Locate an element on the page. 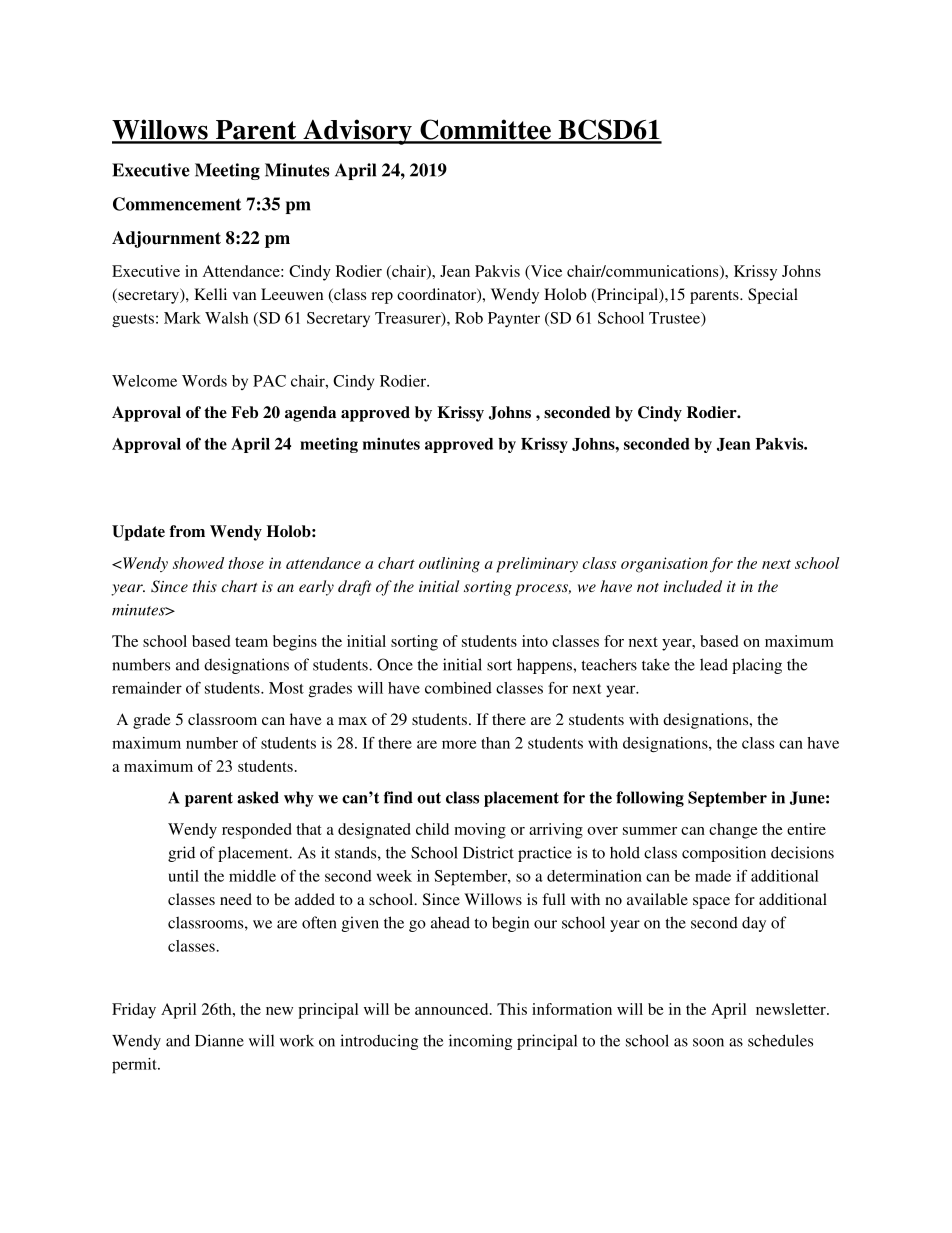 The height and width of the document is (1233, 952). Special is located at coordinates (773, 296).
